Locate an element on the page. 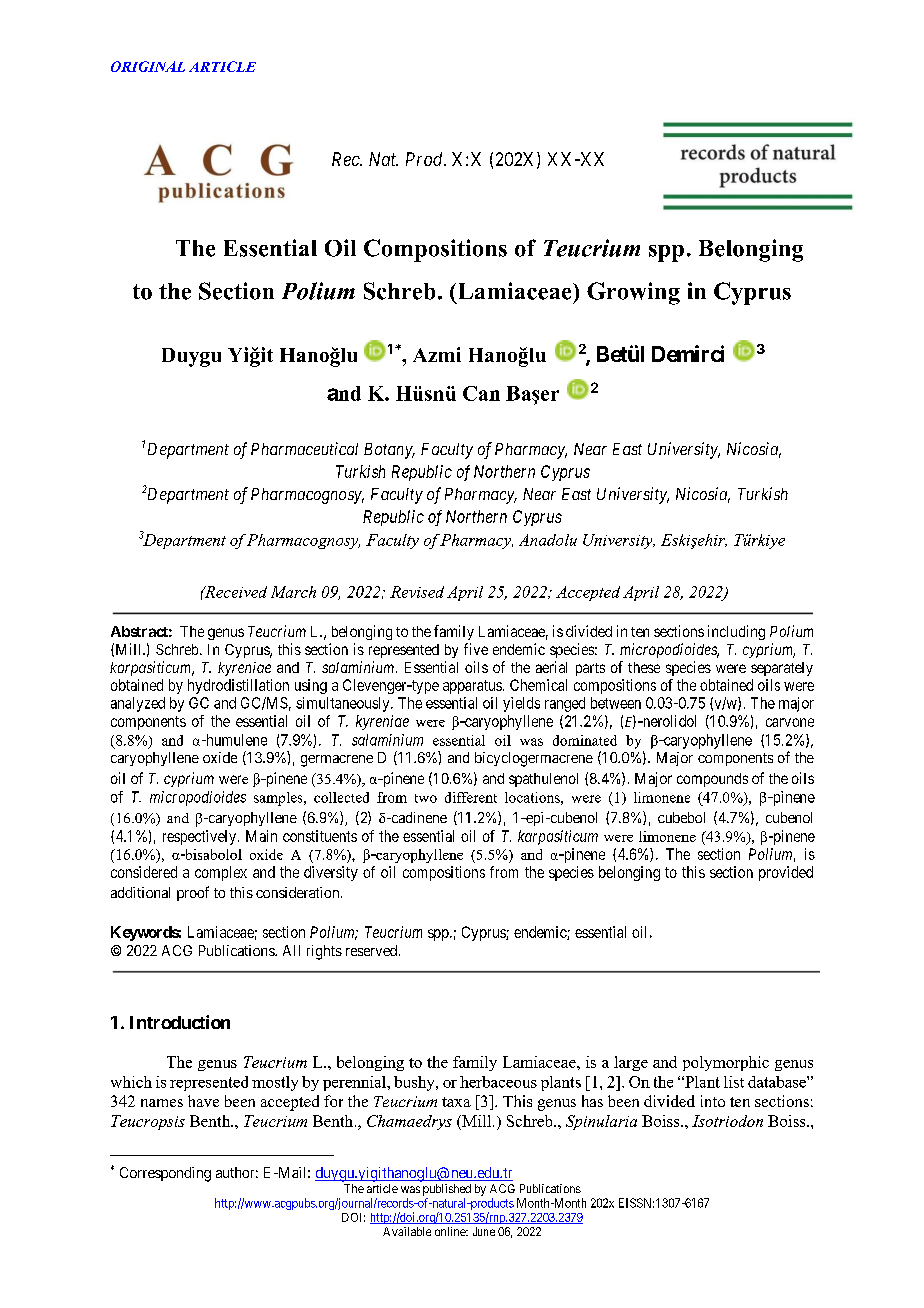  ORIGINAL is located at coordinates (148, 66).
